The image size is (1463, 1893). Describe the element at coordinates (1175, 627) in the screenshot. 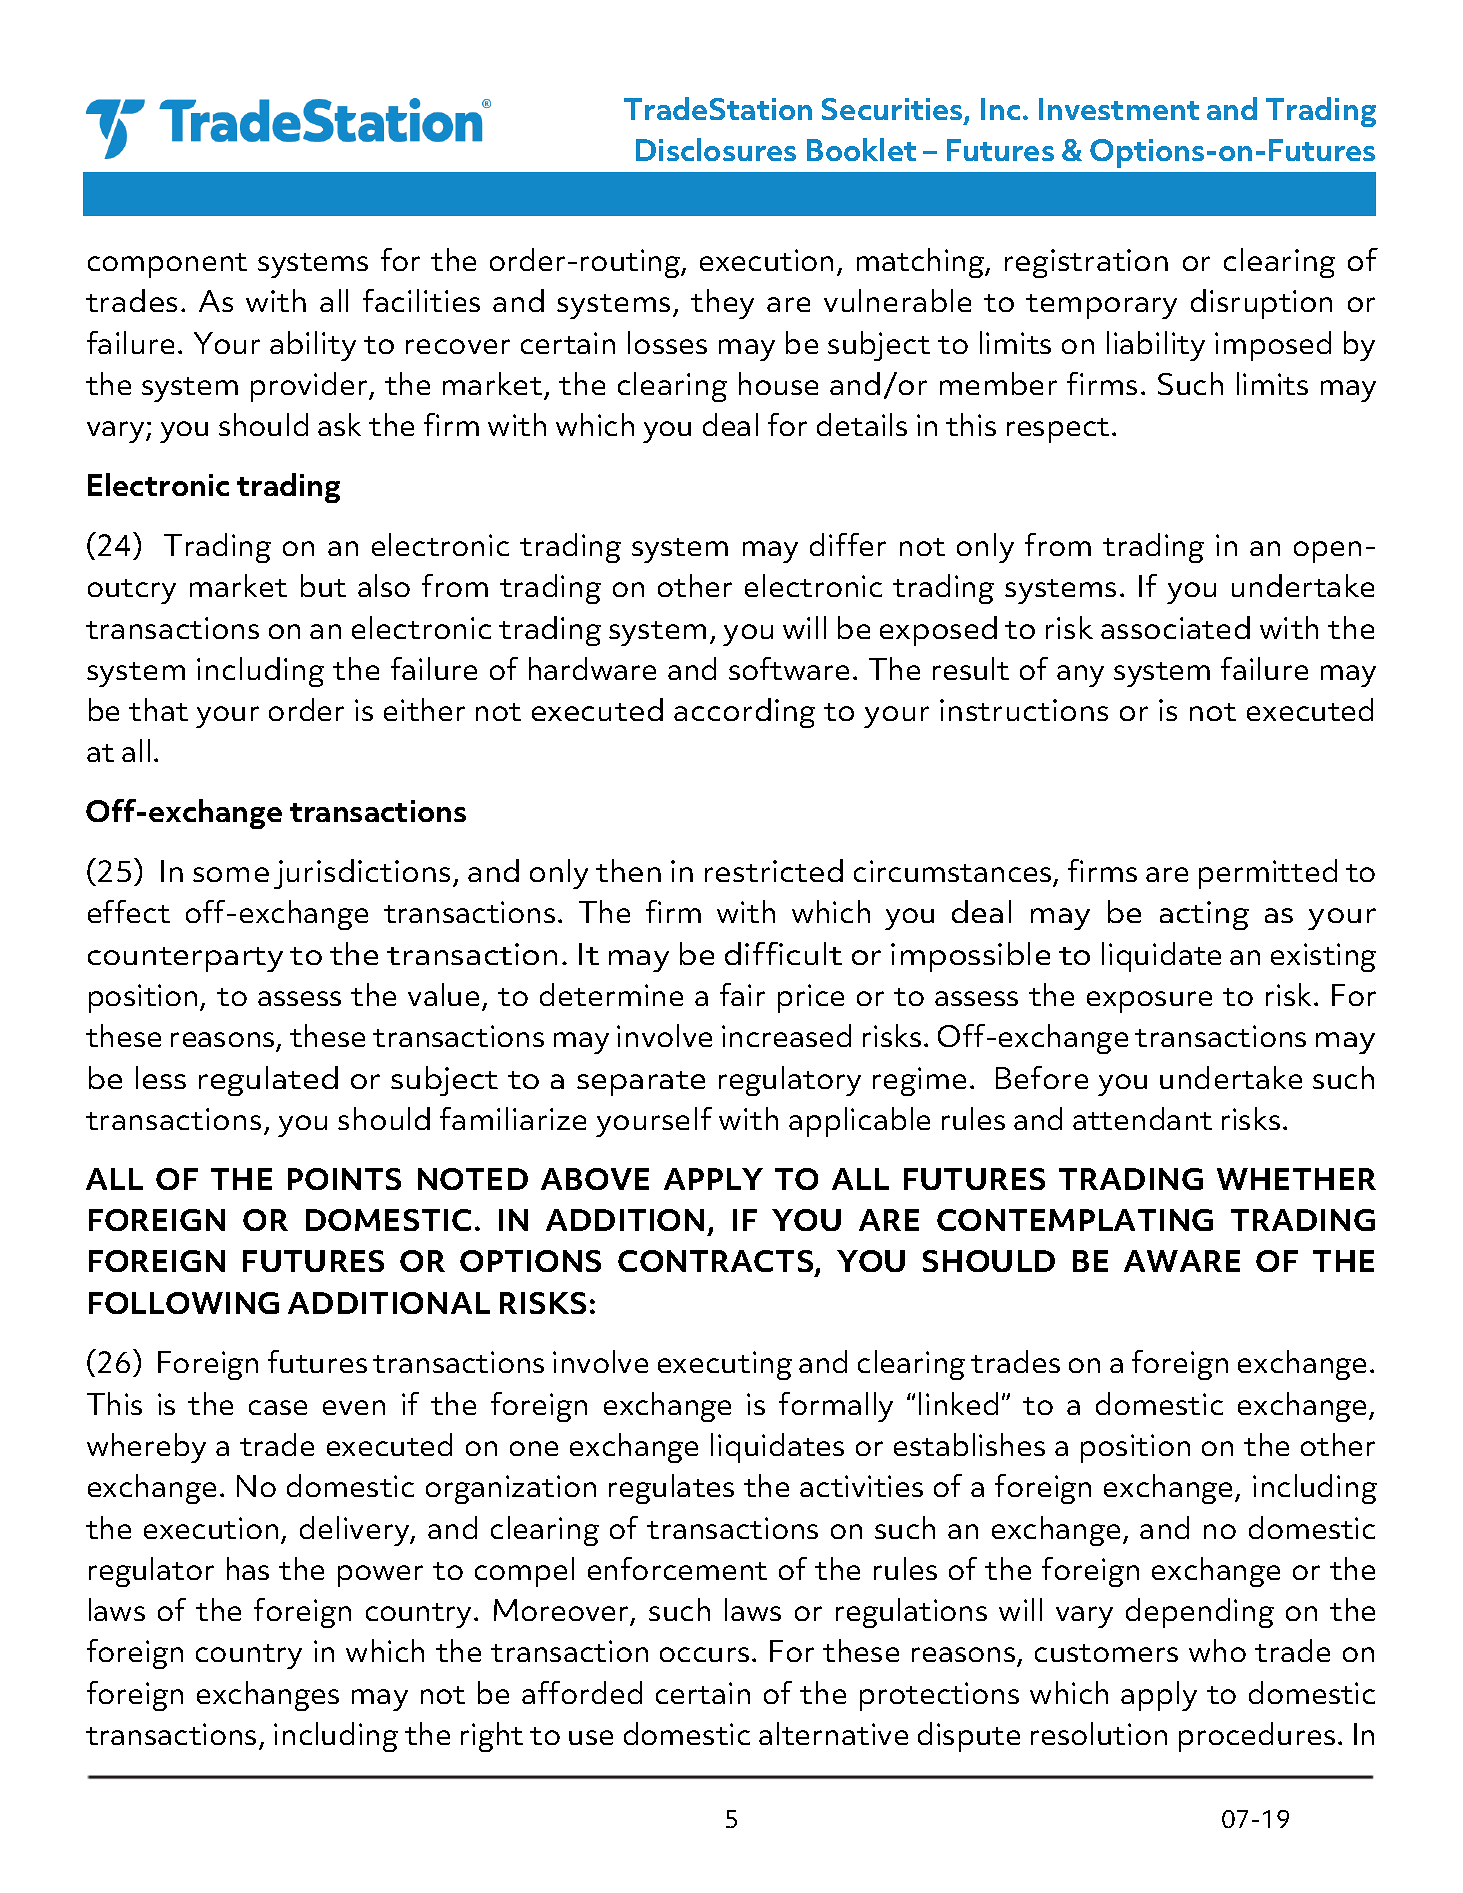

I see `associated` at that location.
